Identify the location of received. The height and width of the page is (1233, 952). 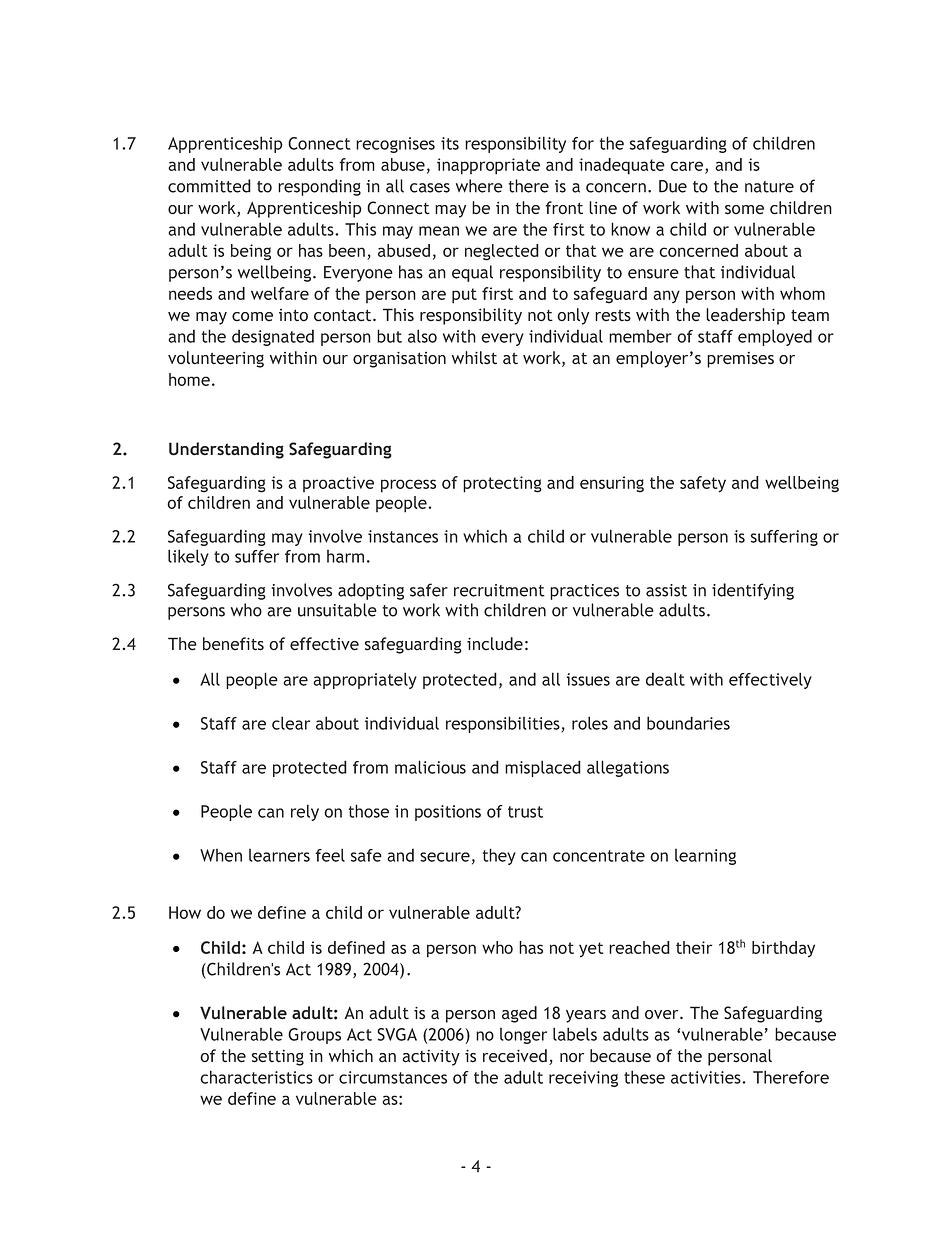
(515, 1056).
